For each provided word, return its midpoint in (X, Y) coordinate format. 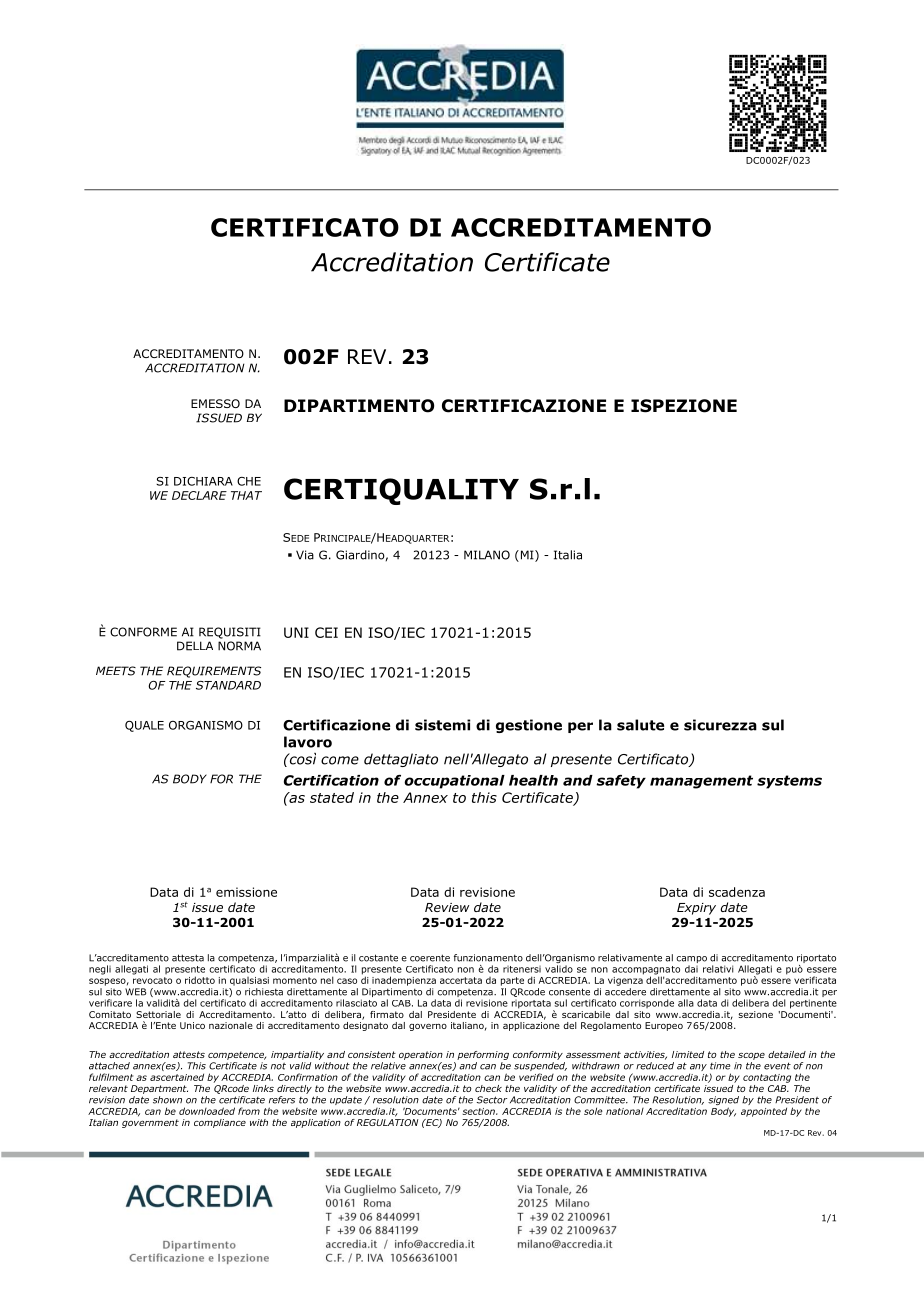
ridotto (200, 980)
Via (305, 555)
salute (640, 725)
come (340, 760)
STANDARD (228, 685)
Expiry (696, 909)
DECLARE (199, 495)
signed (723, 1102)
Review (447, 907)
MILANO (487, 555)
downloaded (207, 1111)
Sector (492, 1100)
